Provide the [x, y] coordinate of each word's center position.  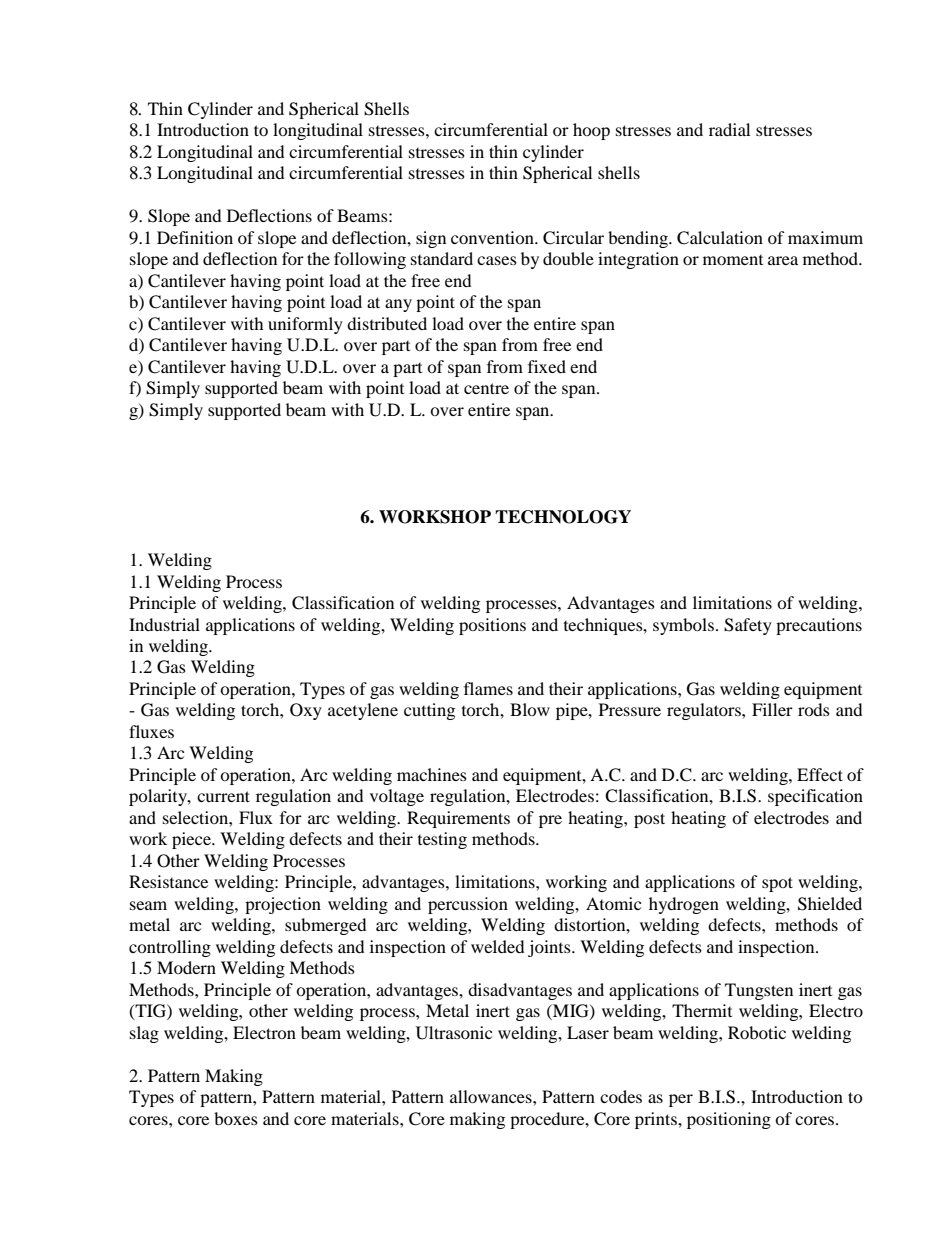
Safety [748, 626]
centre [486, 388]
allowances [492, 1096]
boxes [236, 1118]
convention [493, 237]
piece [192, 840]
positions [492, 626]
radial [729, 129]
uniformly [305, 325]
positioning [729, 1120]
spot [777, 884]
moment [733, 259]
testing [442, 840]
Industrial [164, 624]
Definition [195, 237]
